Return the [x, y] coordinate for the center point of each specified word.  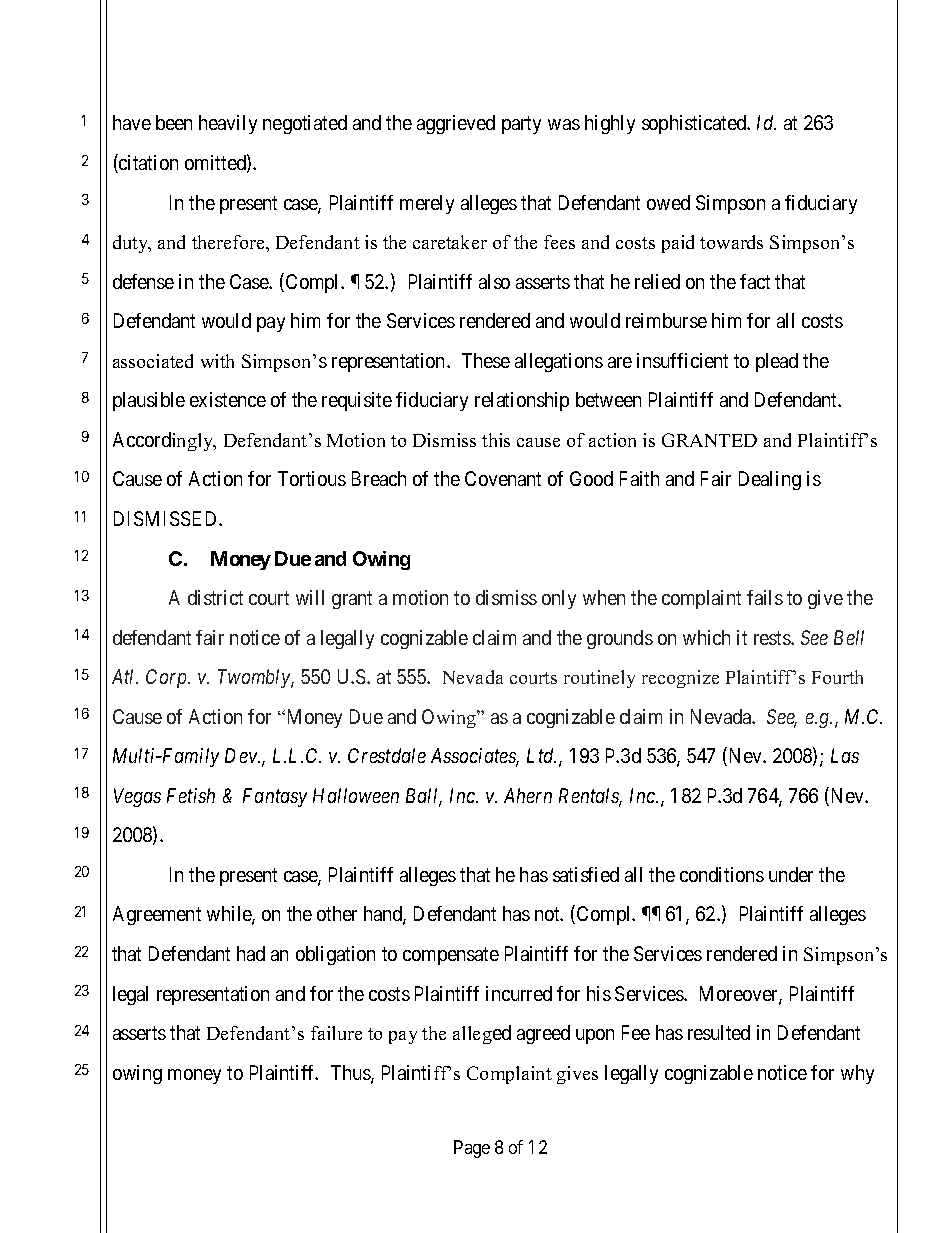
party [521, 125]
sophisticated [695, 124]
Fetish [191, 795]
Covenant [503, 478]
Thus [351, 1074]
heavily [228, 124]
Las [845, 755]
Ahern [528, 795]
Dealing [770, 480]
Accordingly [164, 441]
